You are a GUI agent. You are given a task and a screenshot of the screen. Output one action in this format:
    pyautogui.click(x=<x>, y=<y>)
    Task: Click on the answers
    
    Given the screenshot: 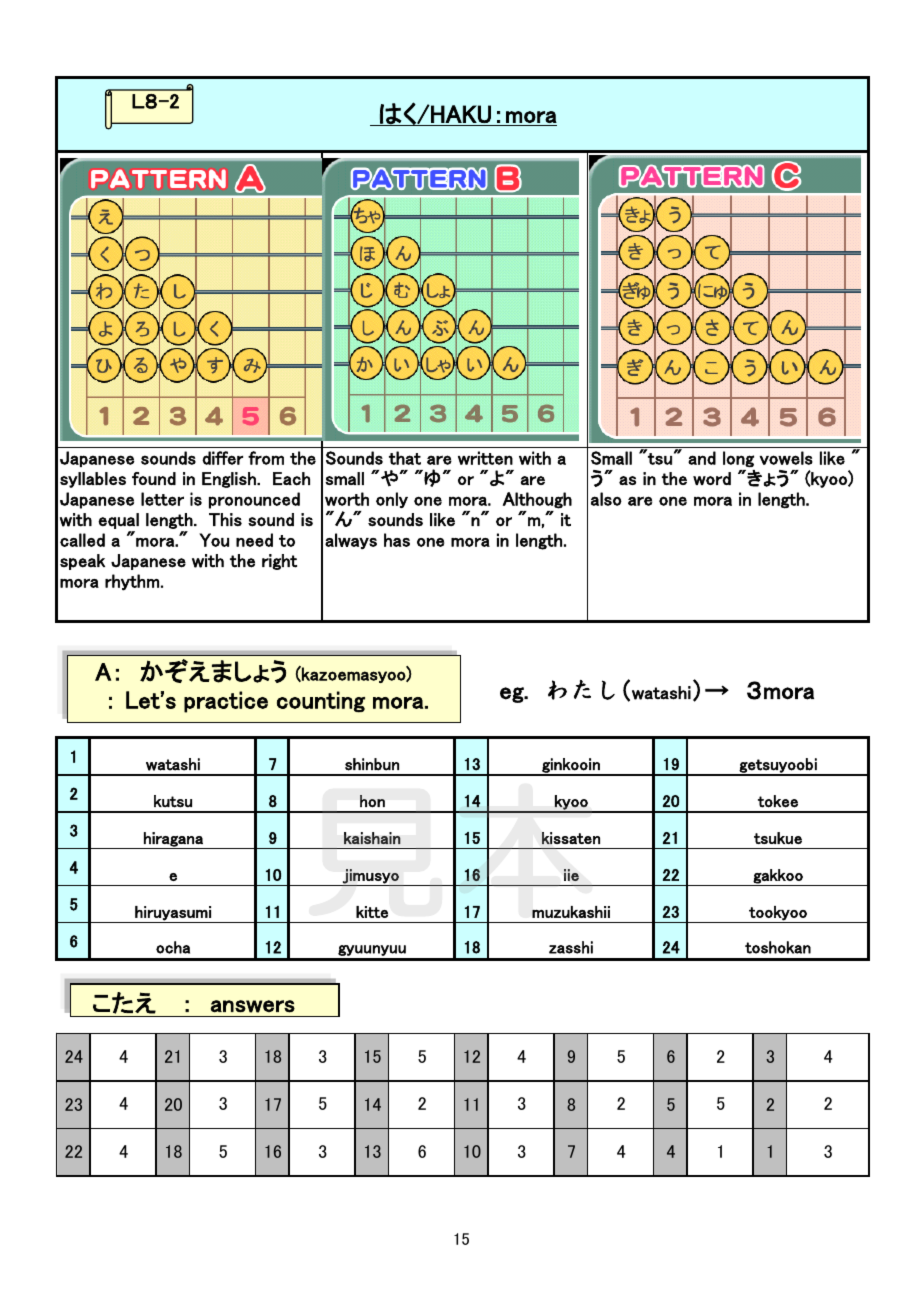 What is the action you would take?
    pyautogui.click(x=253, y=1006)
